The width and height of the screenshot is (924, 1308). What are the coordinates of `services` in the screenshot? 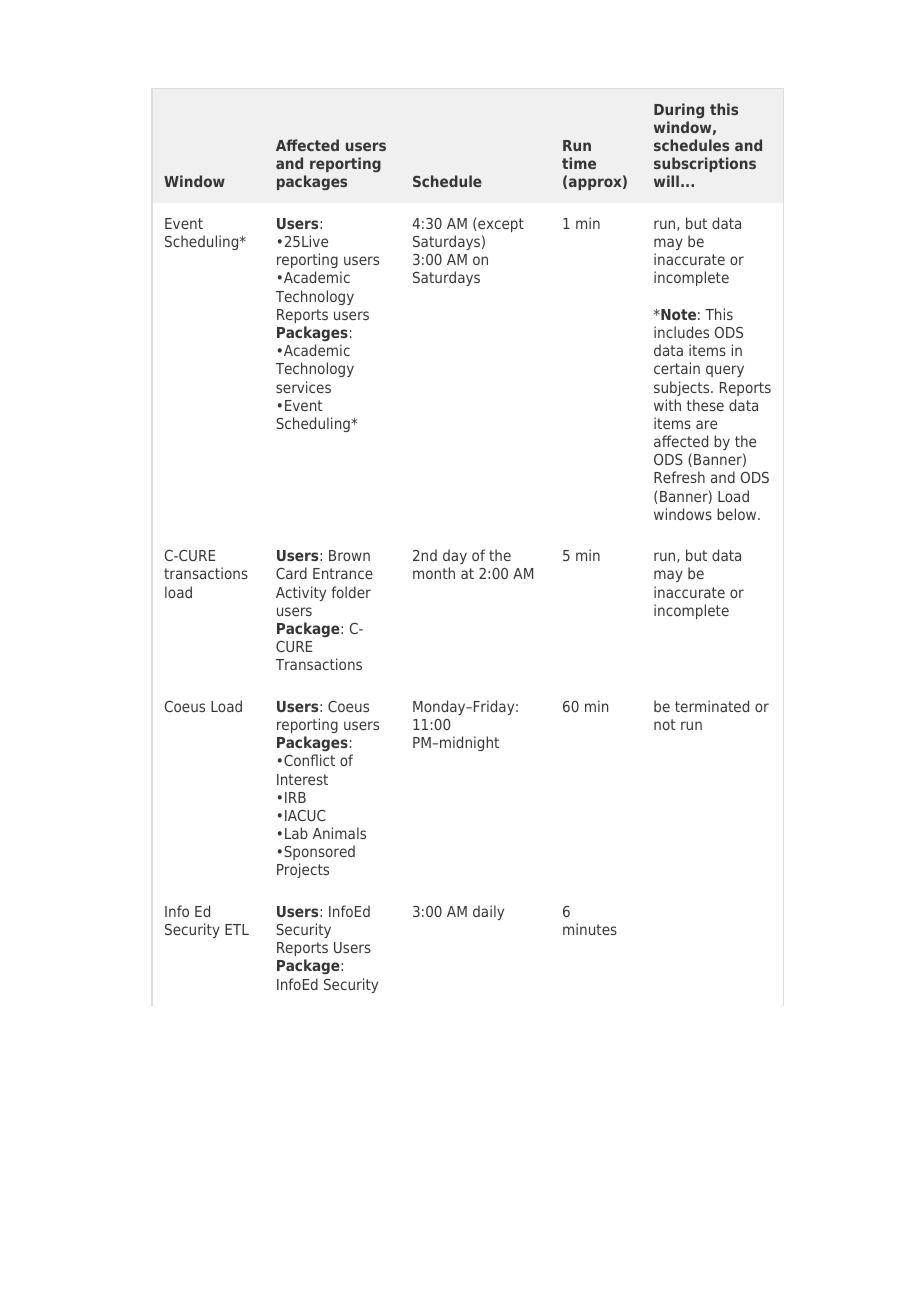 It's located at (303, 387).
